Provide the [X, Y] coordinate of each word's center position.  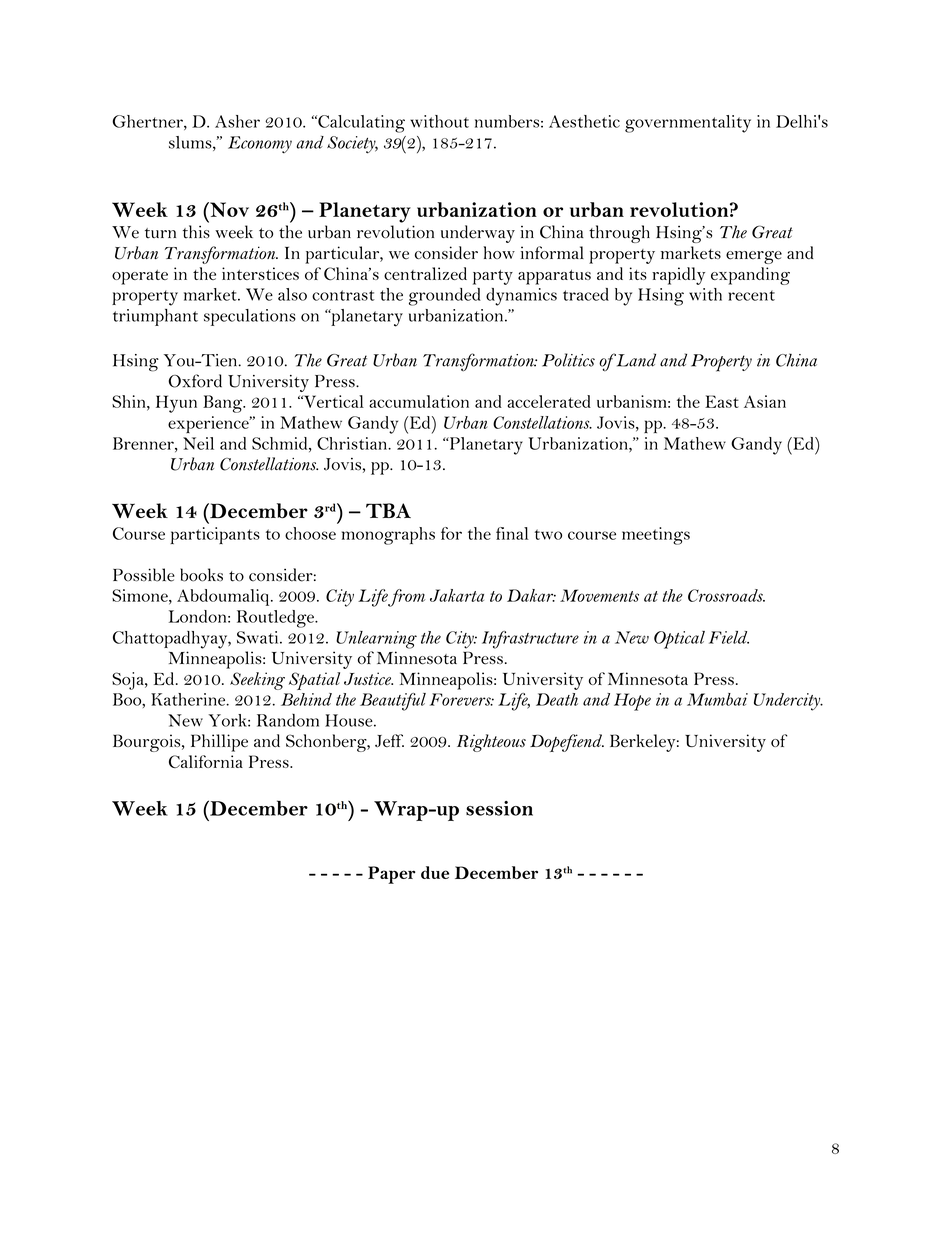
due [435, 872]
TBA [388, 510]
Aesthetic [584, 121]
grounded [445, 297]
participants [215, 535]
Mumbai [717, 699]
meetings [656, 536]
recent [751, 295]
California [206, 761]
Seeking [257, 681]
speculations [250, 317]
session [499, 808]
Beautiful [393, 702]
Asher [237, 121]
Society [352, 145]
